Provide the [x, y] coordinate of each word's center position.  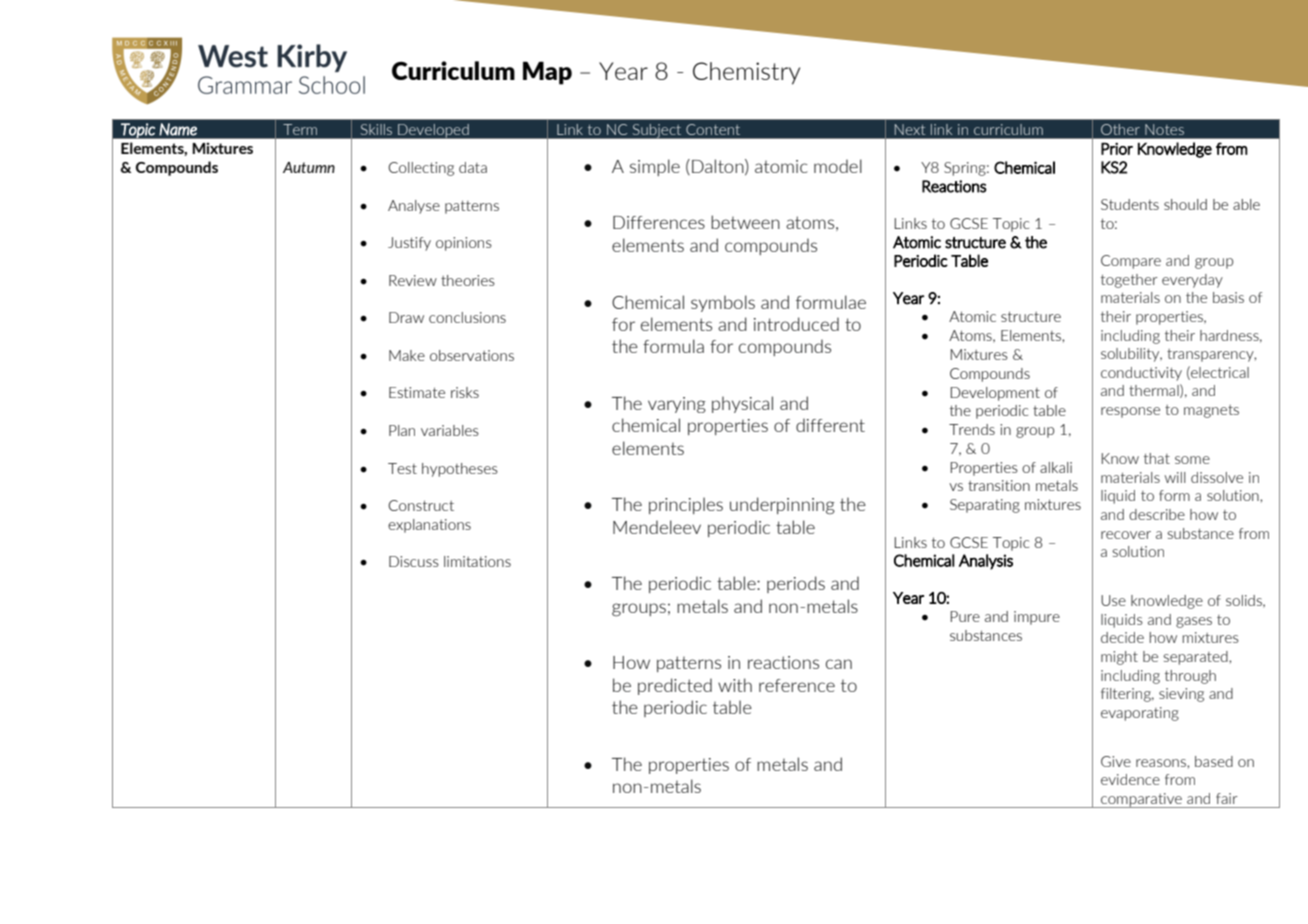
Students [1130, 204]
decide [1122, 637]
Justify [409, 244]
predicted [675, 686]
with [735, 685]
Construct [421, 505]
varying [677, 405]
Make [407, 355]
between [745, 222]
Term [300, 129]
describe [1157, 514]
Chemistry [746, 73]
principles [686, 505]
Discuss [414, 561]
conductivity [1141, 374]
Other [1120, 129]
